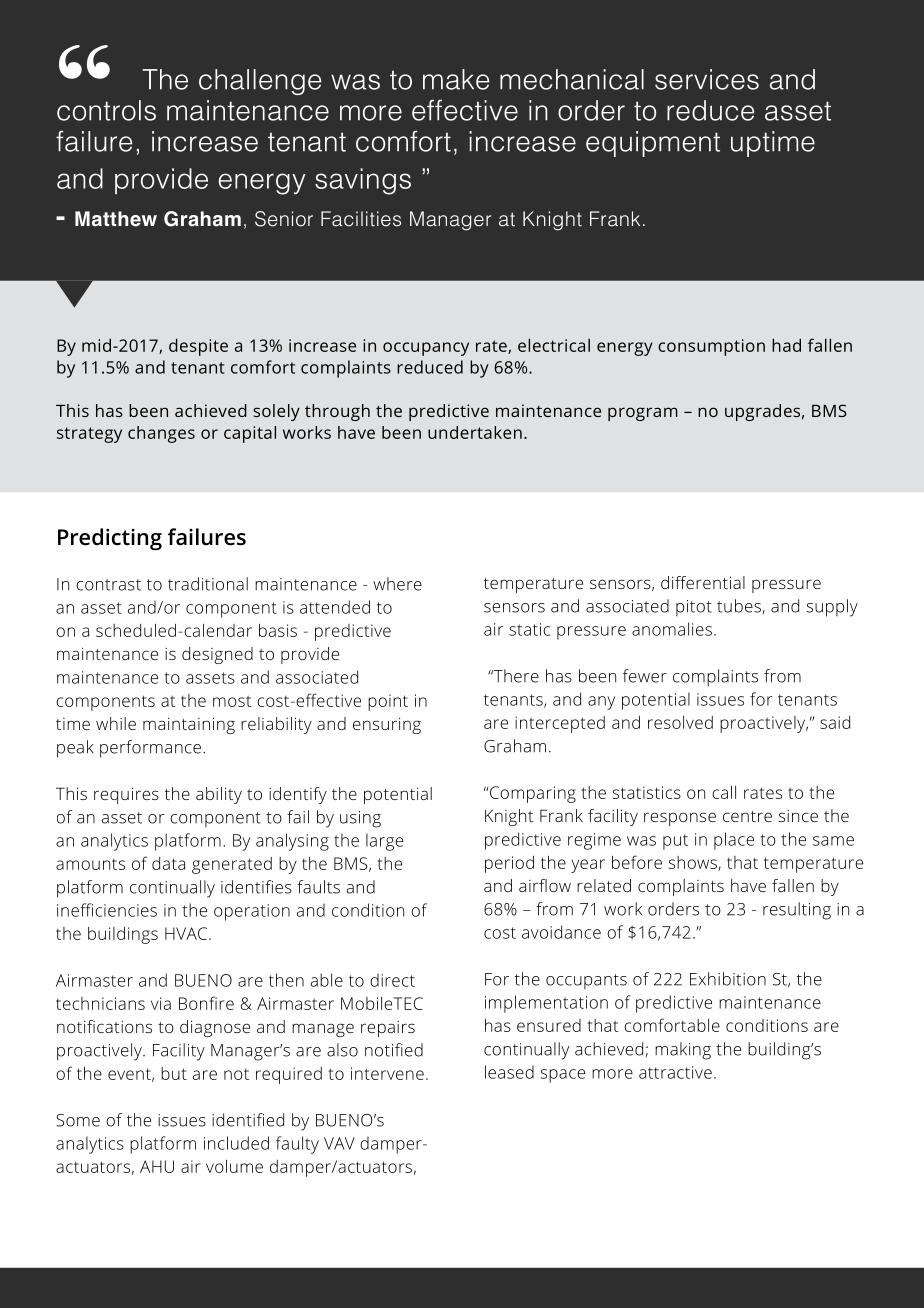  I want to click on undertaken, so click(475, 432).
